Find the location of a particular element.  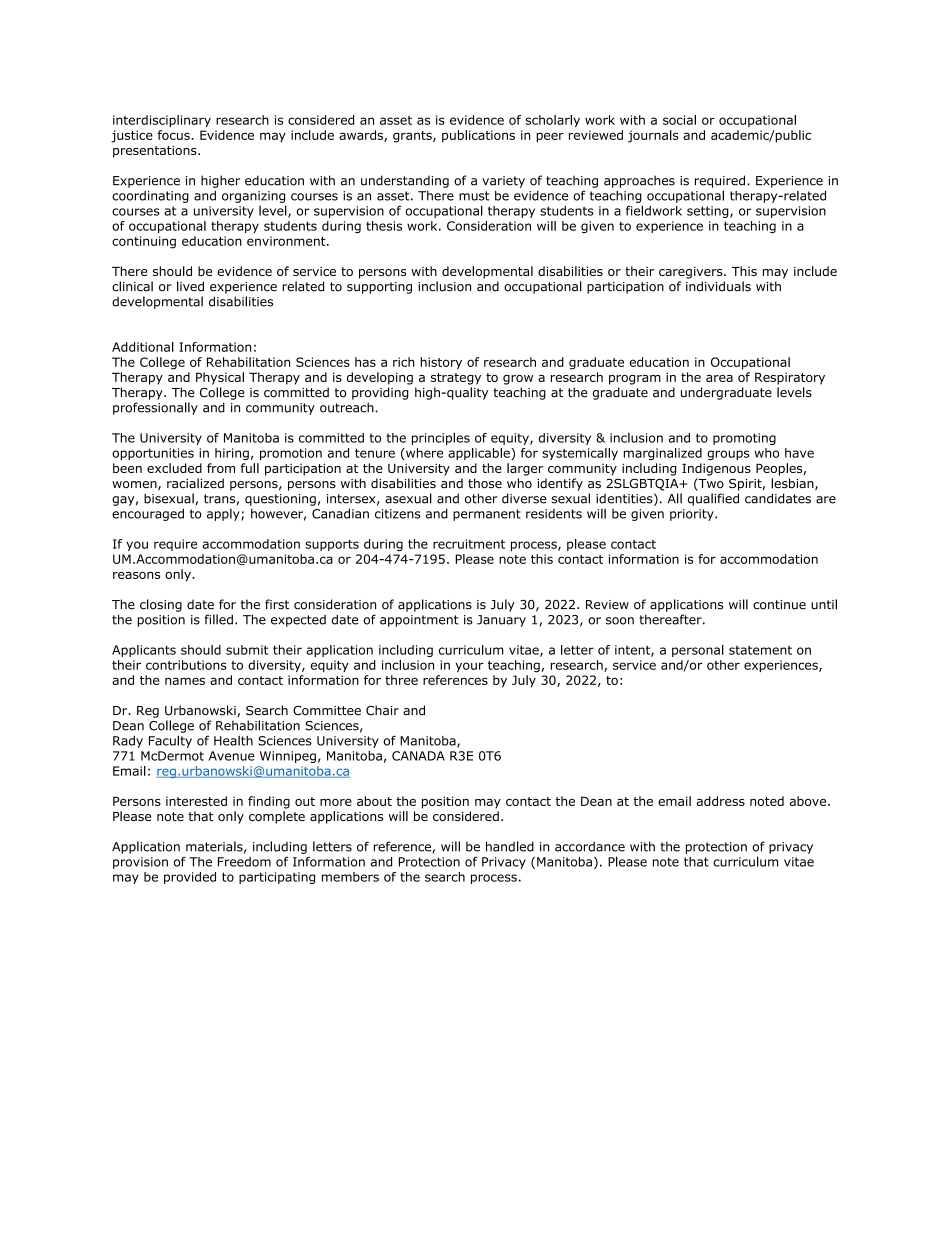

grants is located at coordinates (413, 137).
